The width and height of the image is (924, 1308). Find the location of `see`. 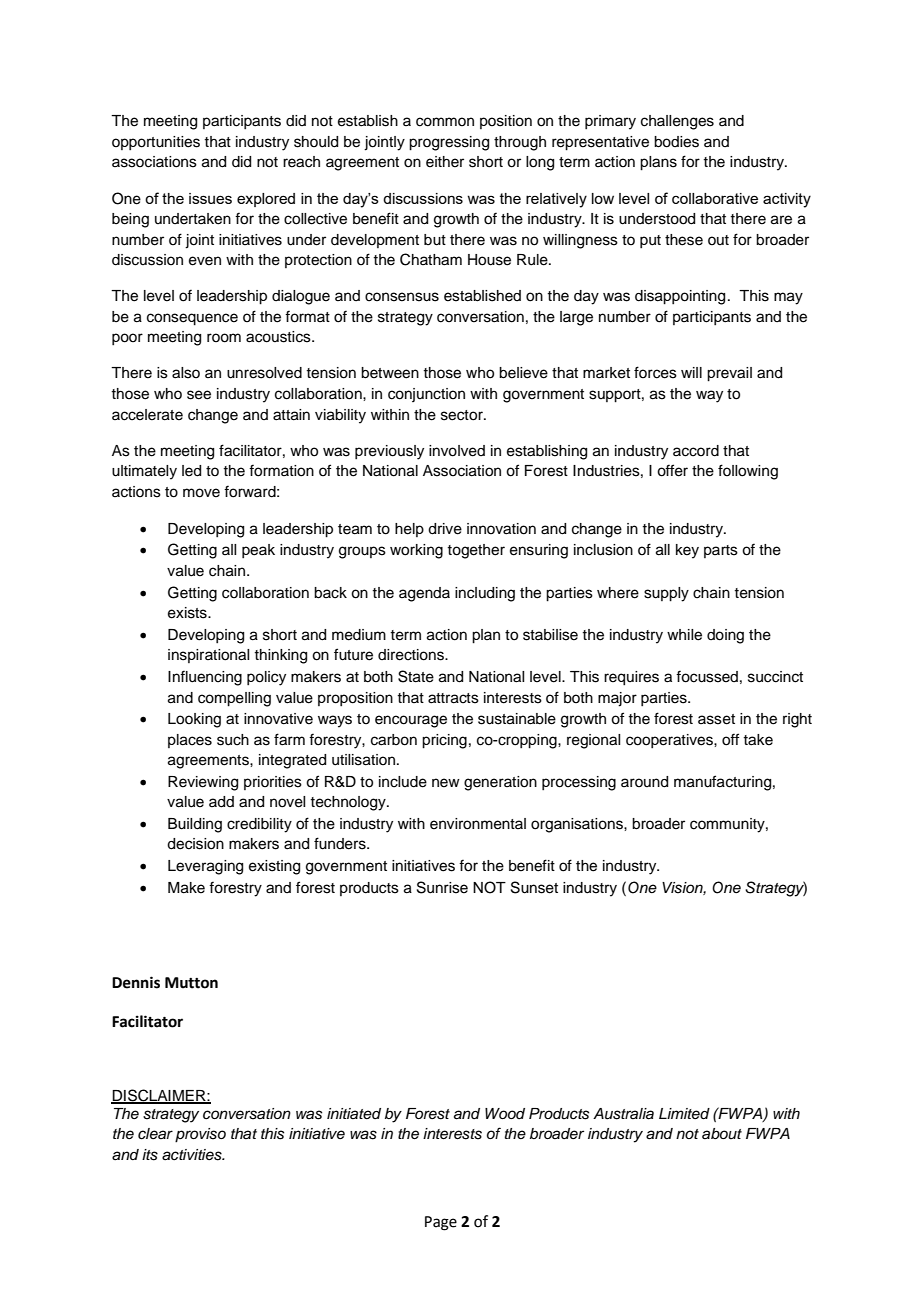

see is located at coordinates (199, 395).
